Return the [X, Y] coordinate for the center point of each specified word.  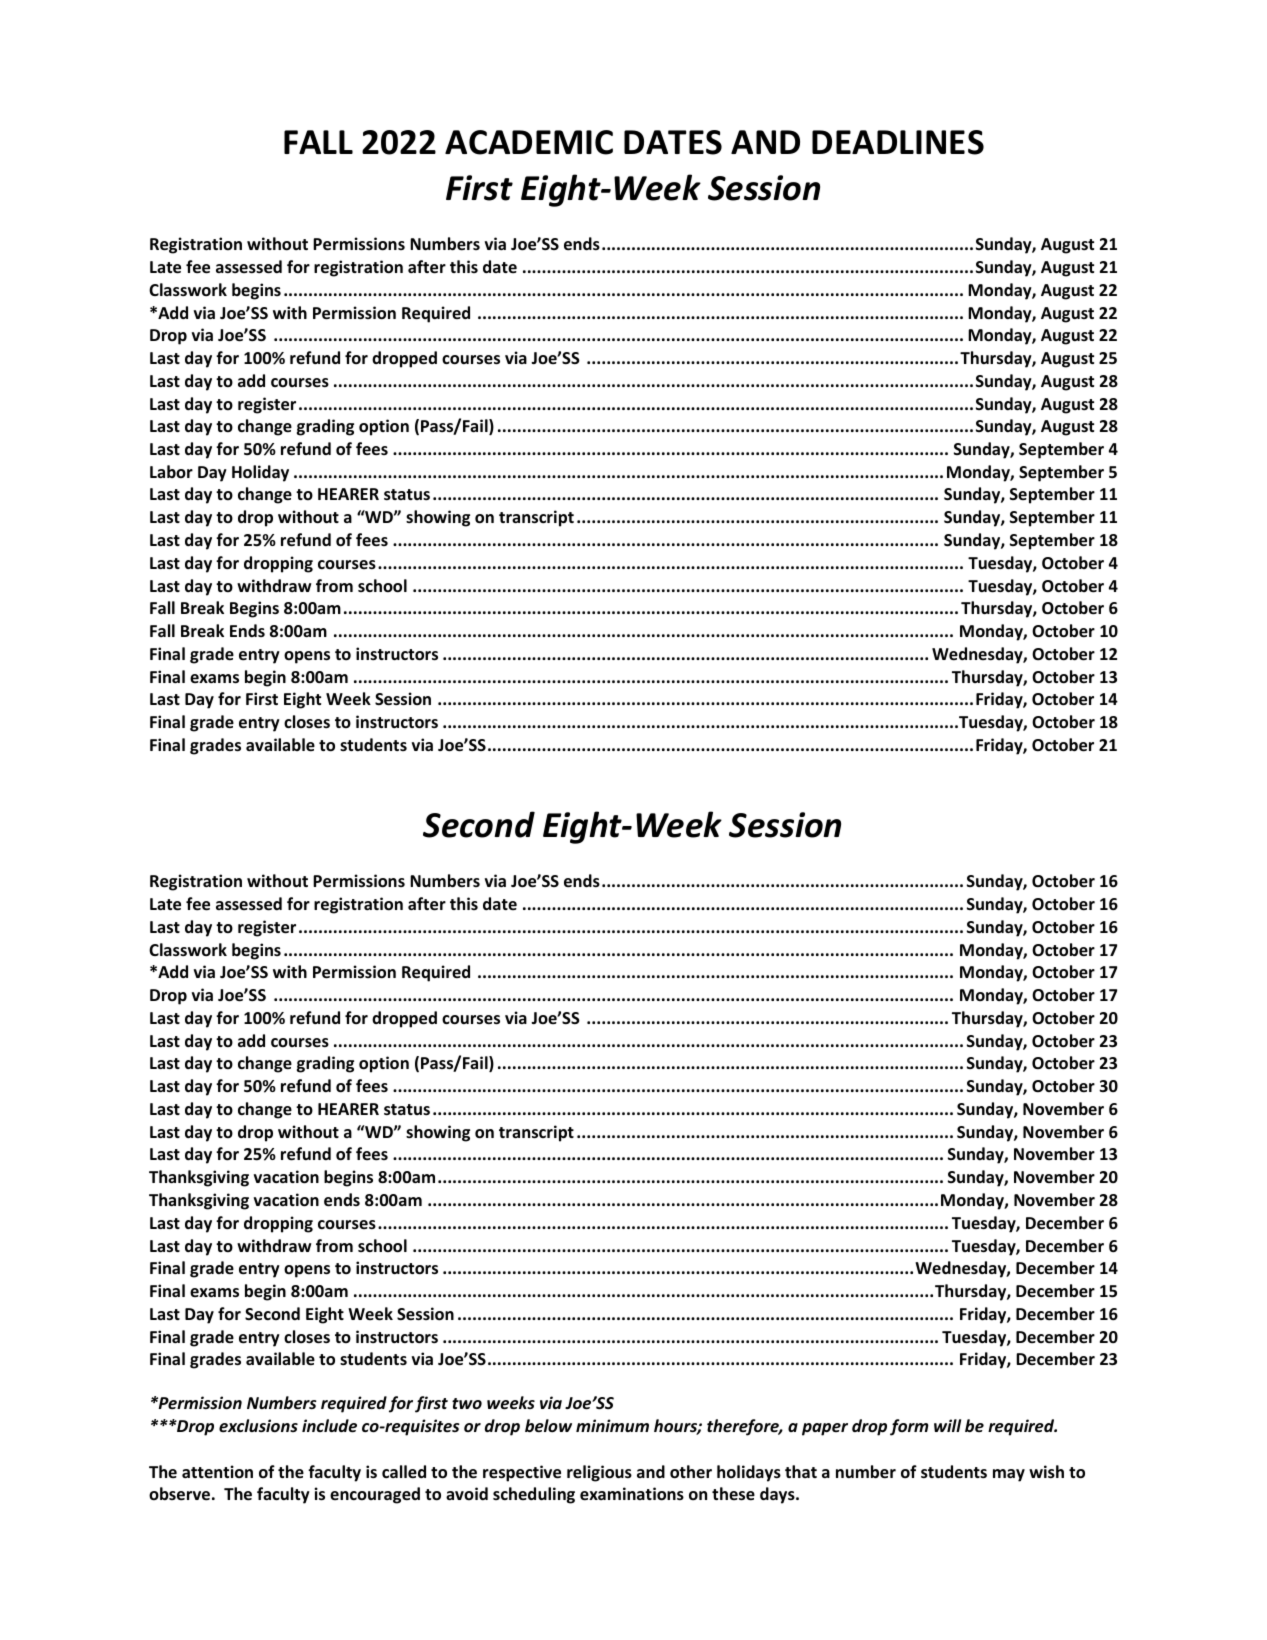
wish [1046, 1472]
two [467, 1404]
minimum [612, 1425]
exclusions [258, 1425]
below [548, 1426]
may [1009, 1475]
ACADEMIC [529, 142]
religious [599, 1473]
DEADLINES [898, 142]
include [329, 1426]
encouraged [375, 1495]
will [947, 1425]
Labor [171, 471]
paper [825, 1429]
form [909, 1427]
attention [217, 1471]
